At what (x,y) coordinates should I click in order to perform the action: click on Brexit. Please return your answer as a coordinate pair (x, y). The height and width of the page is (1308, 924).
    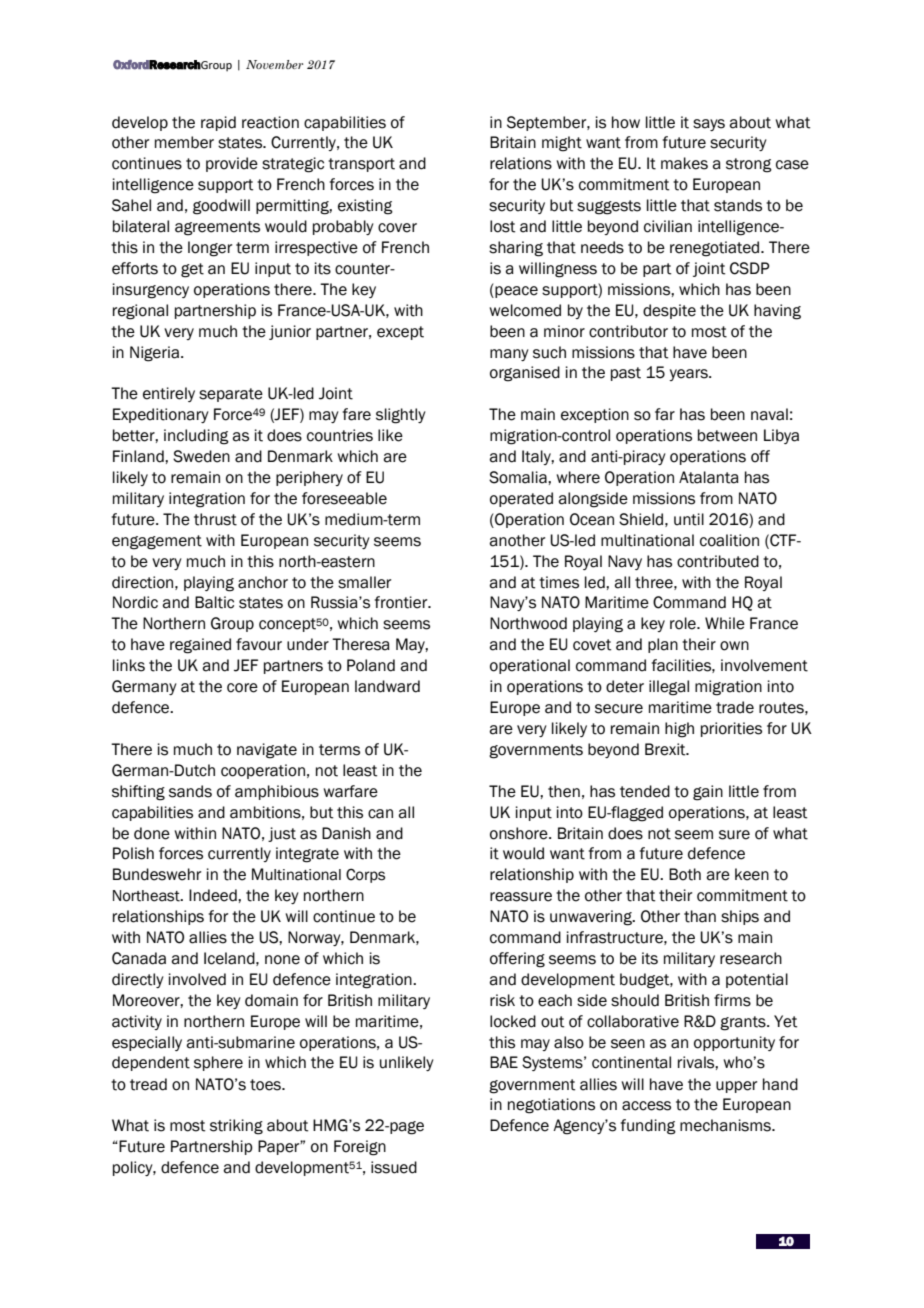
    Looking at the image, I should click on (666, 749).
